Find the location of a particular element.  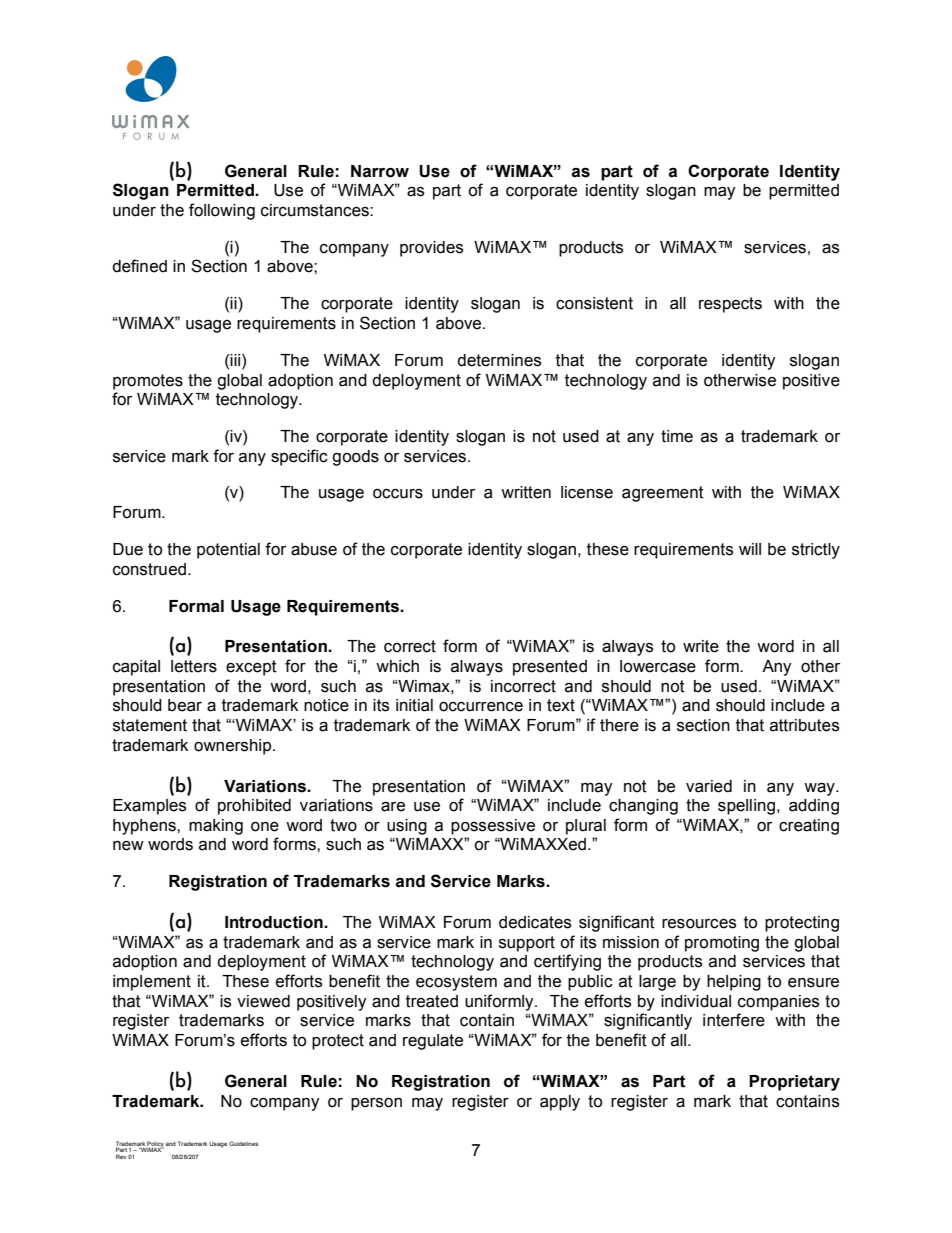

will is located at coordinates (750, 549).
